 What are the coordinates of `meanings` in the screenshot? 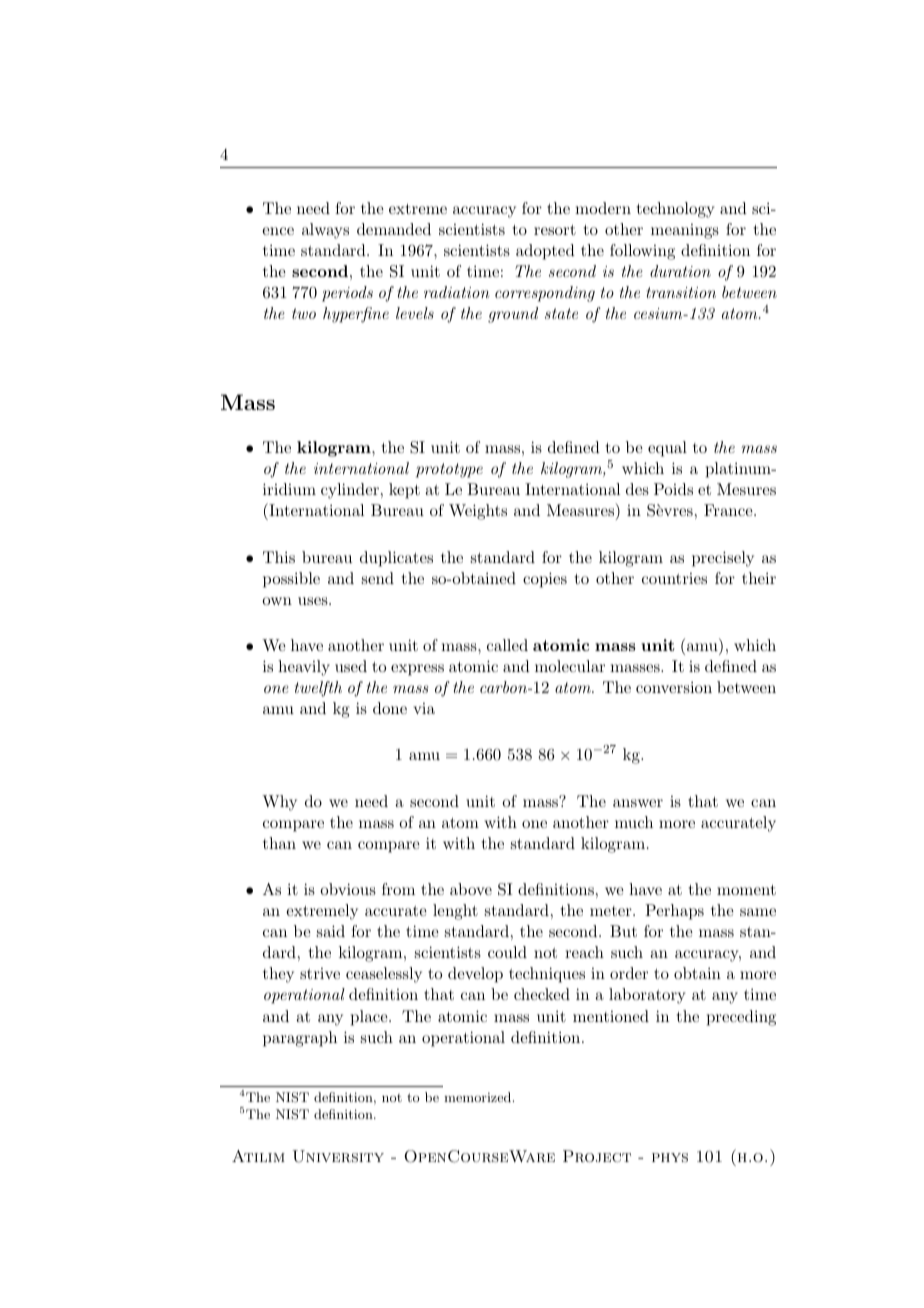 It's located at (685, 231).
